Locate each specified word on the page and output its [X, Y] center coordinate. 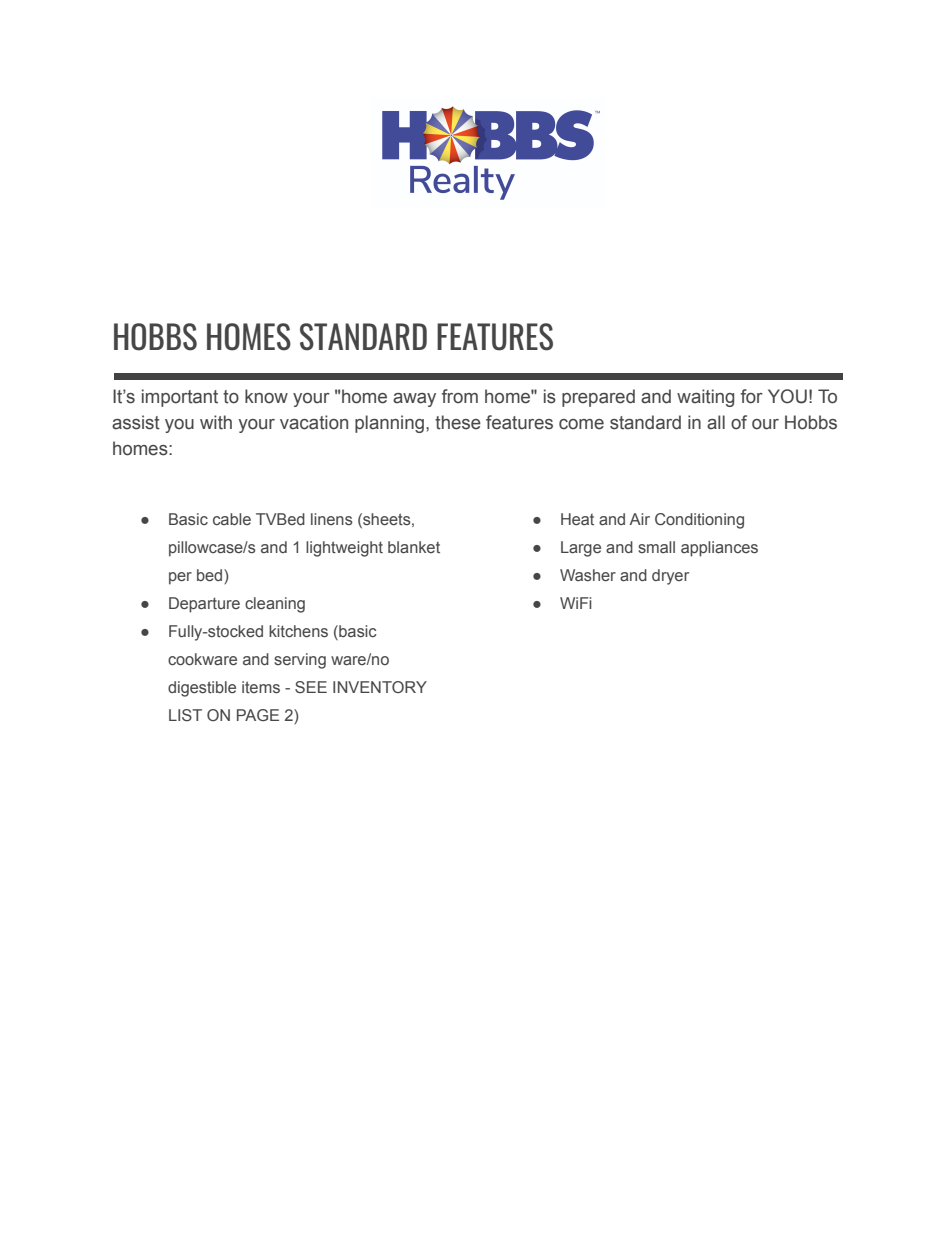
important [180, 398]
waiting [705, 398]
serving [300, 661]
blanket [414, 547]
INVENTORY [380, 687]
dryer [670, 577]
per [180, 578]
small [656, 547]
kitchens [298, 631]
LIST [185, 715]
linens [332, 519]
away [414, 400]
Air [639, 519]
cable [232, 519]
